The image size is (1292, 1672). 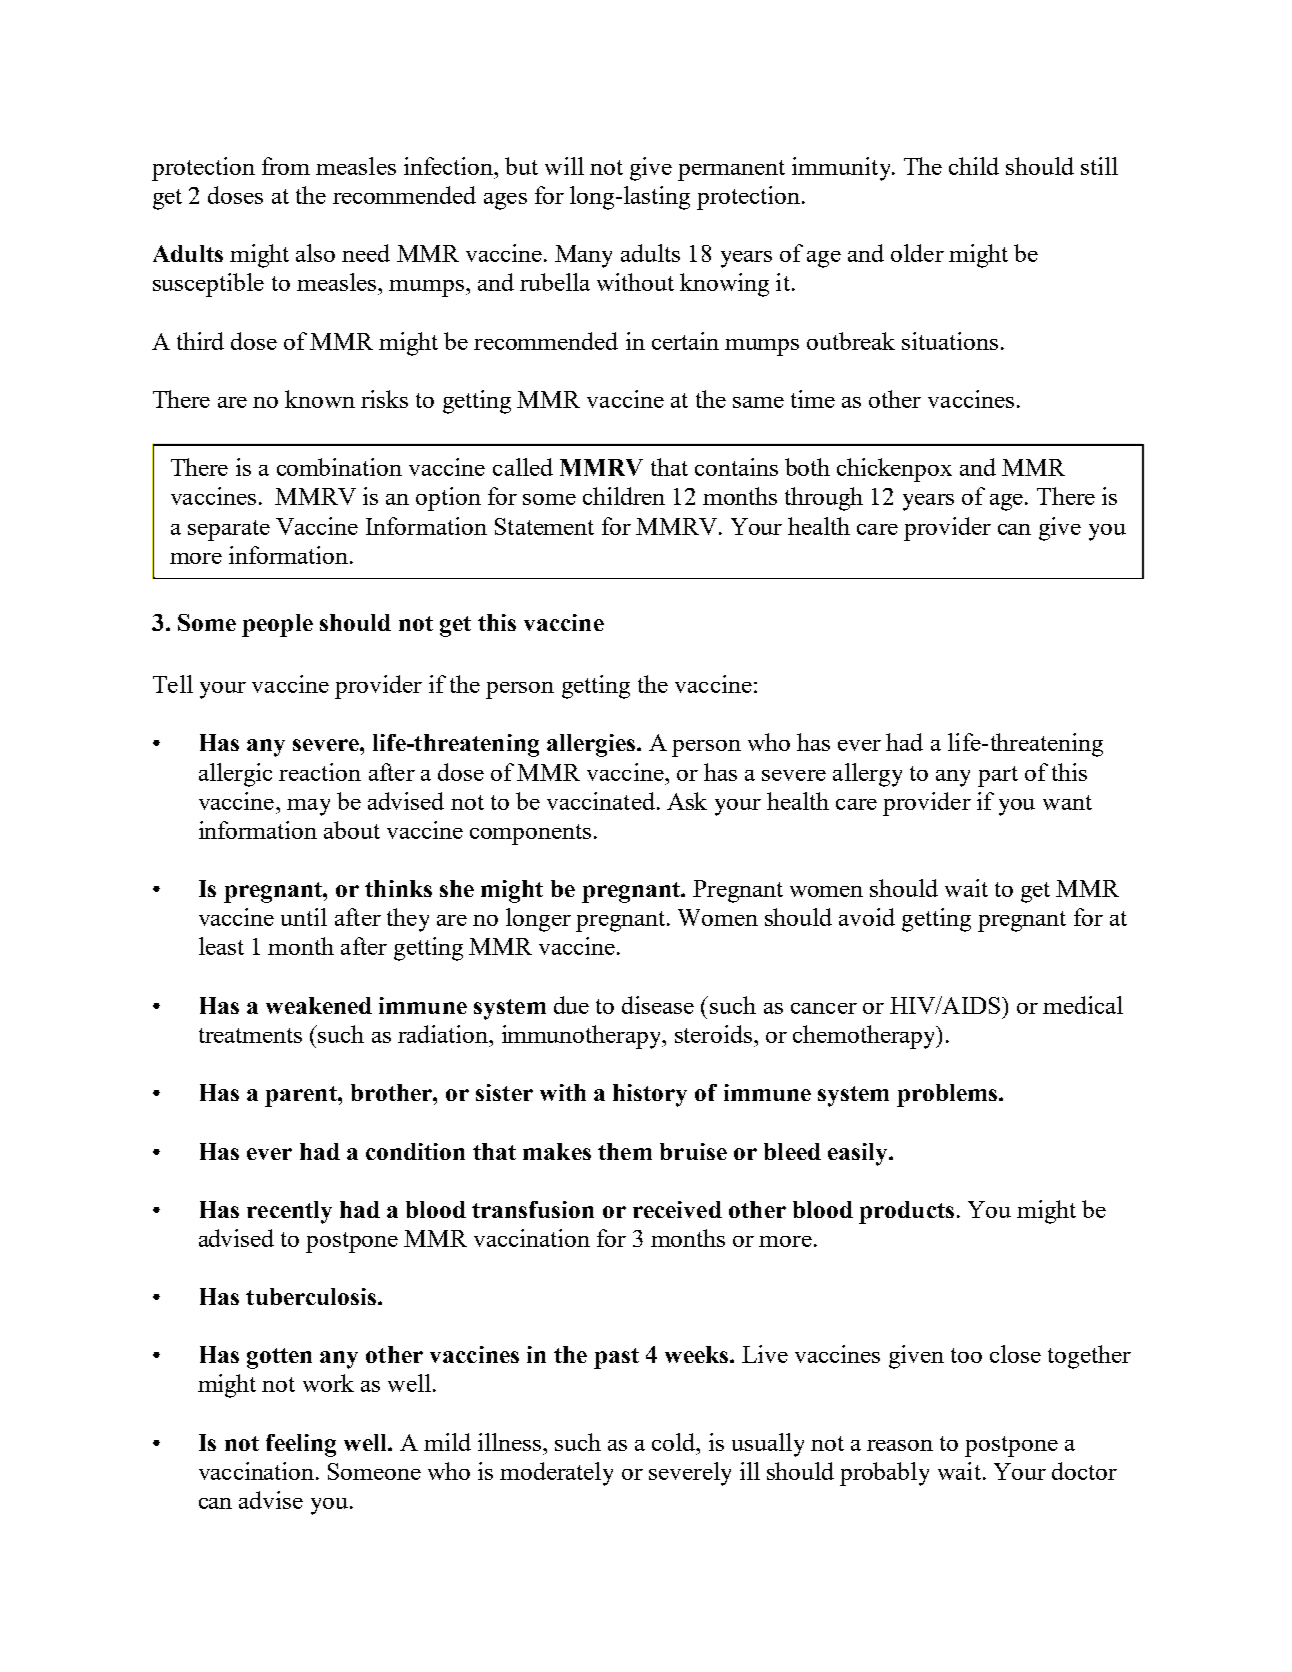 I want to click on separate, so click(x=229, y=530).
